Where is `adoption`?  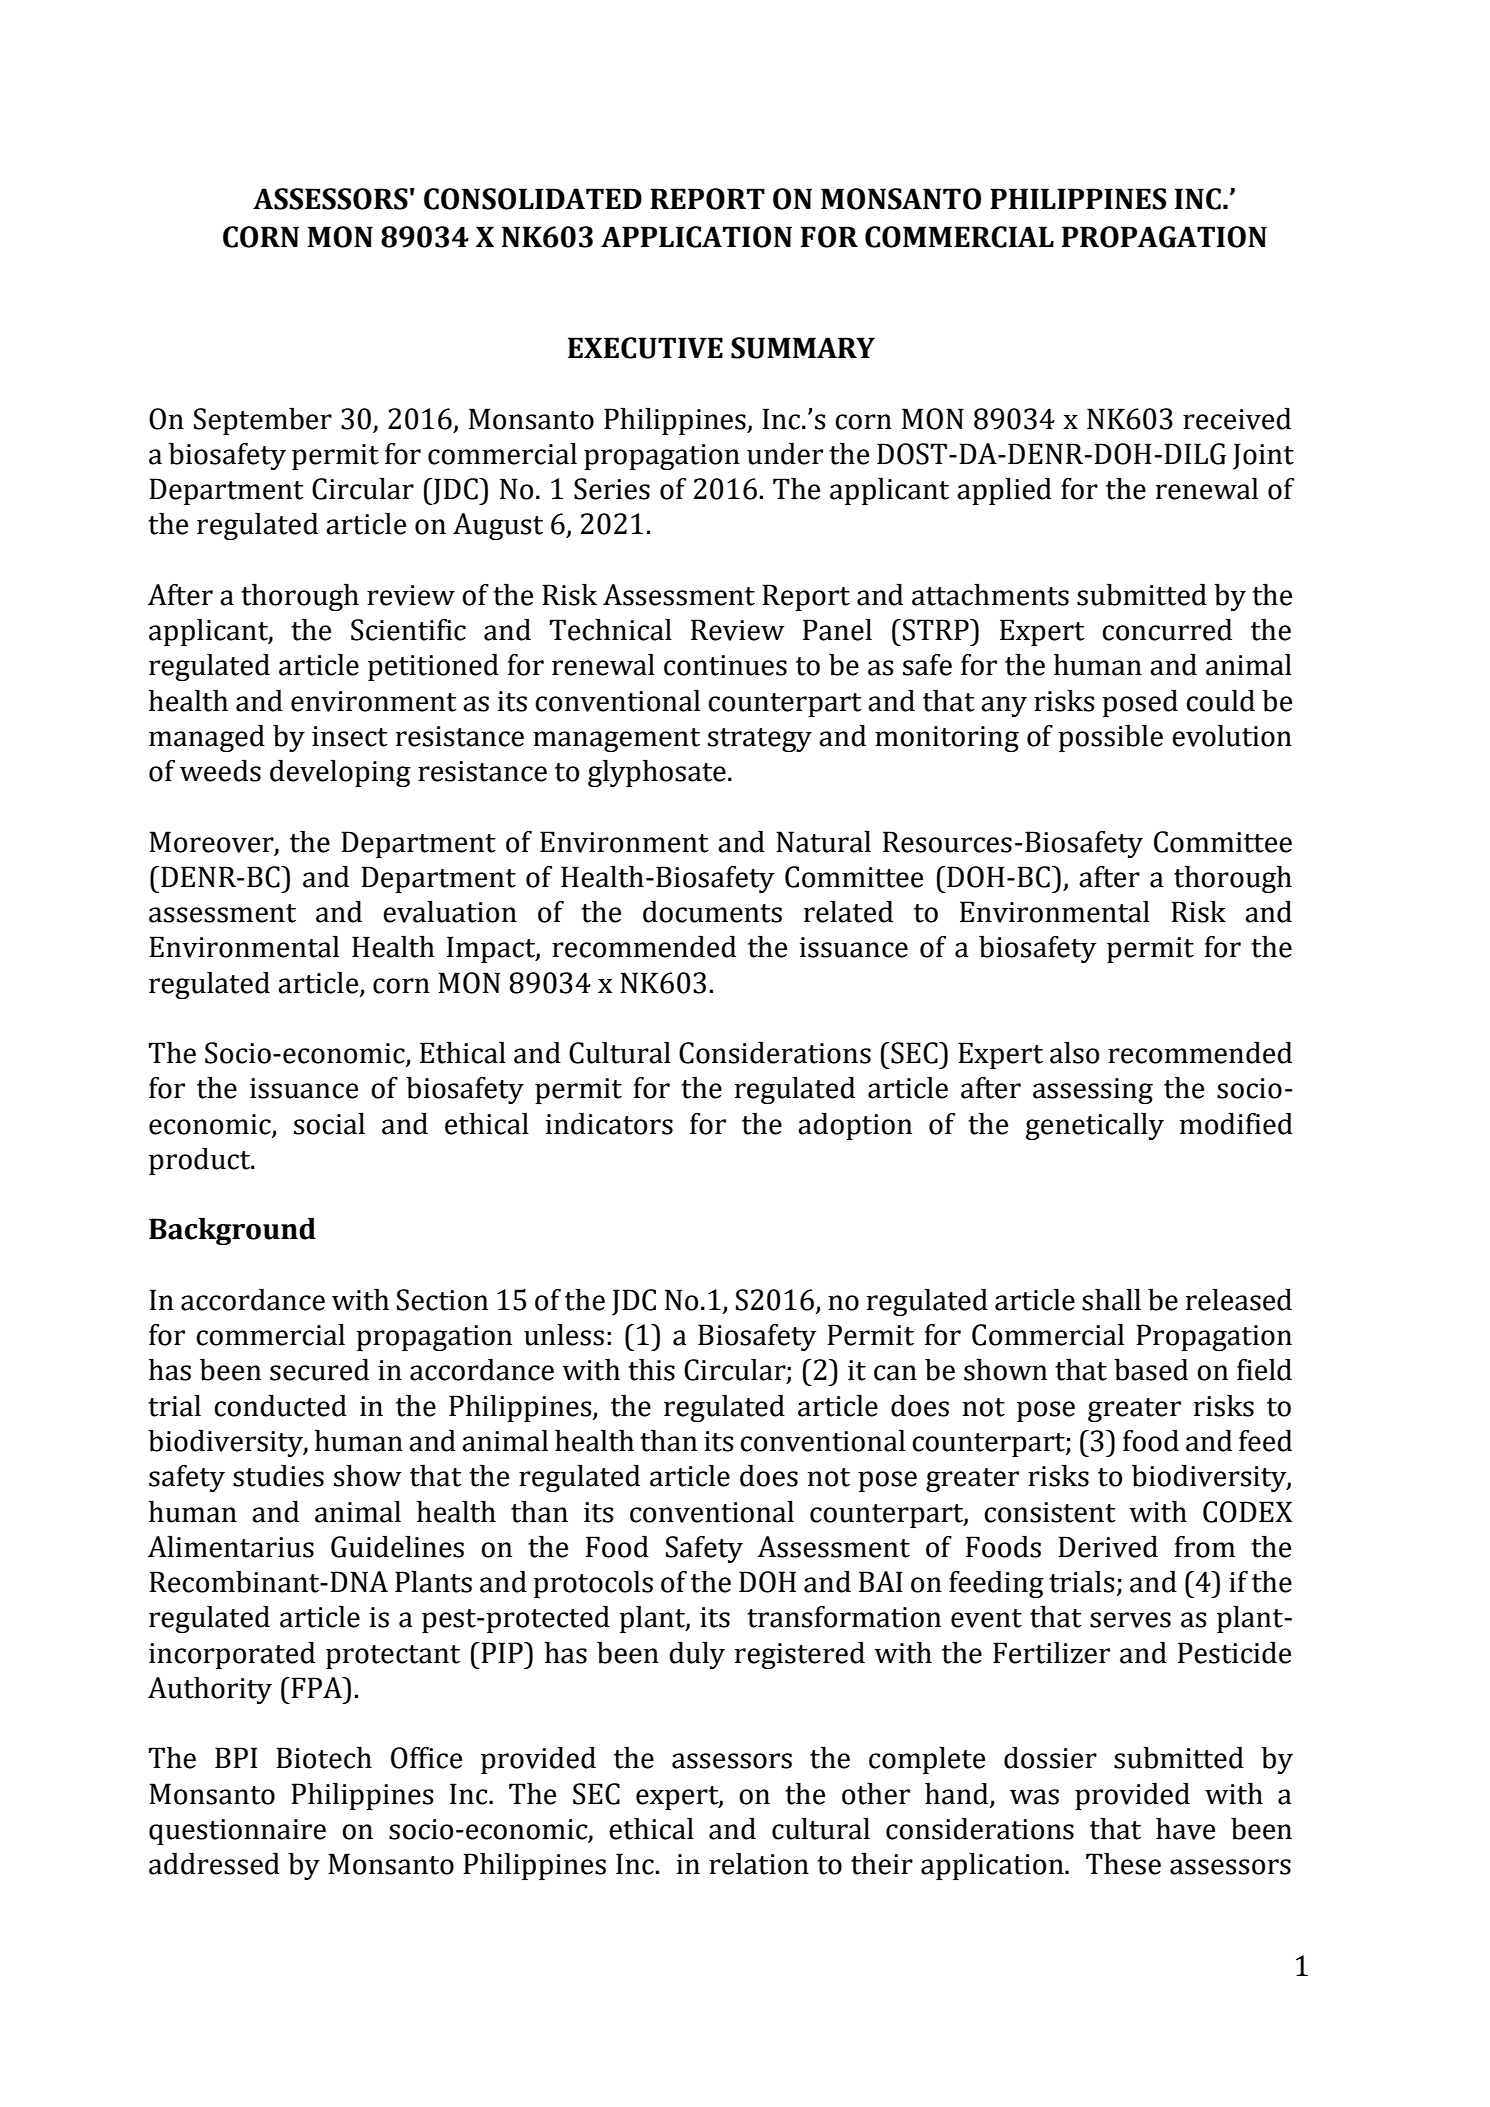
adoption is located at coordinates (855, 1126).
